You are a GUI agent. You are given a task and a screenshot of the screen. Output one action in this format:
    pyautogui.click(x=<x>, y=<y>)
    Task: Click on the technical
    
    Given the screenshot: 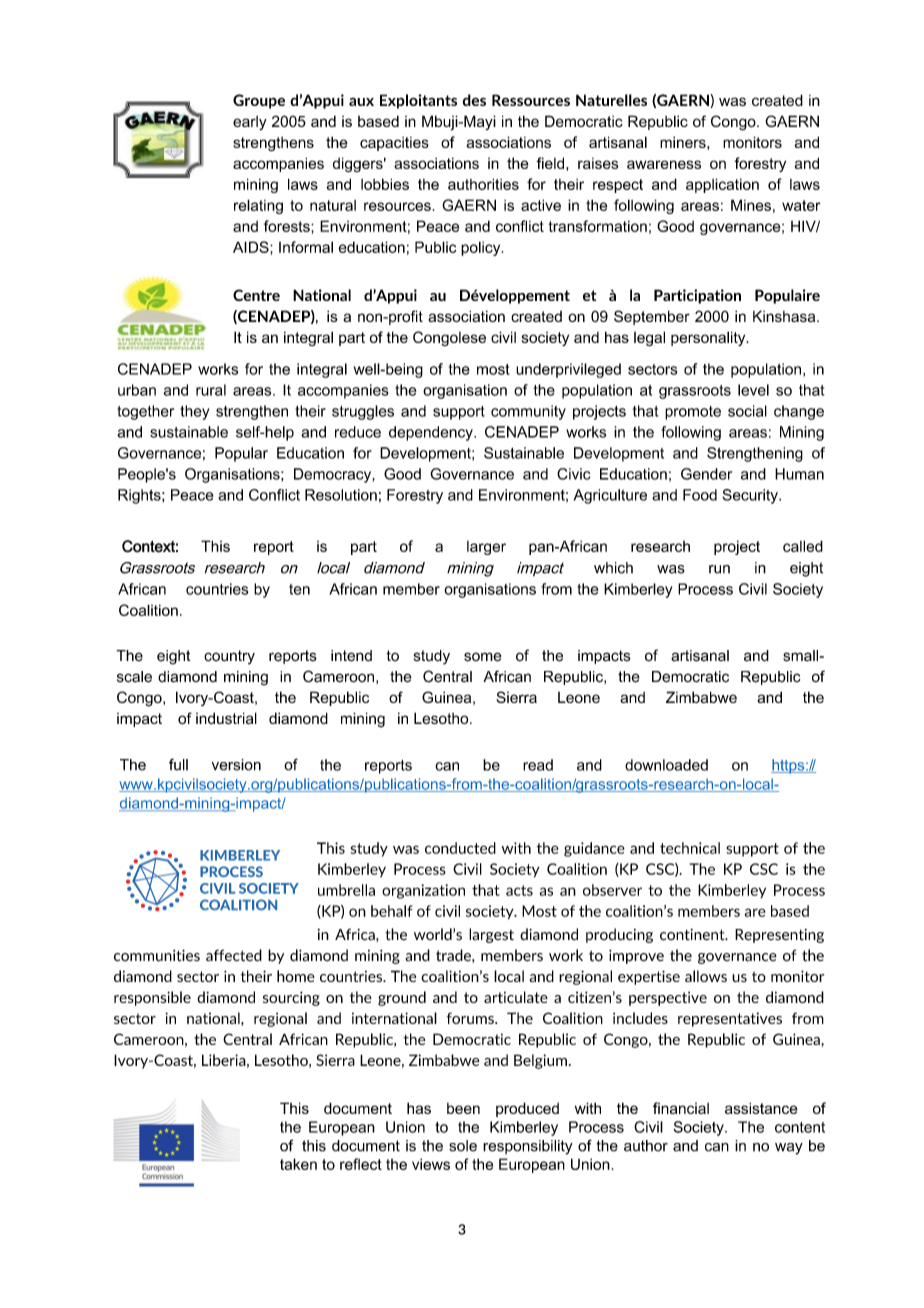 What is the action you would take?
    pyautogui.click(x=690, y=848)
